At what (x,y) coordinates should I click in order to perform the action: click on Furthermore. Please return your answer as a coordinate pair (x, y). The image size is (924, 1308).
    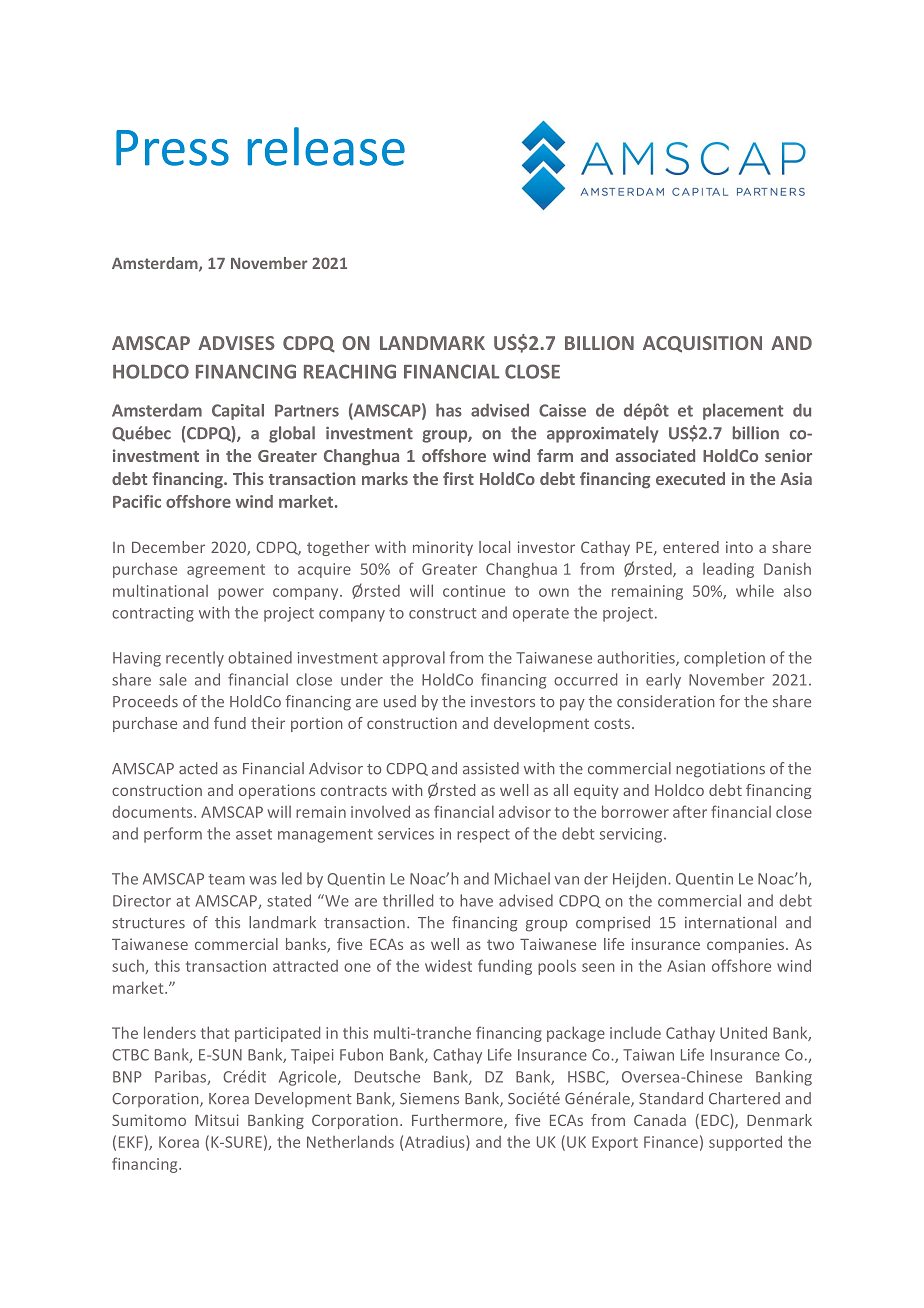
    Looking at the image, I should click on (458, 1121).
